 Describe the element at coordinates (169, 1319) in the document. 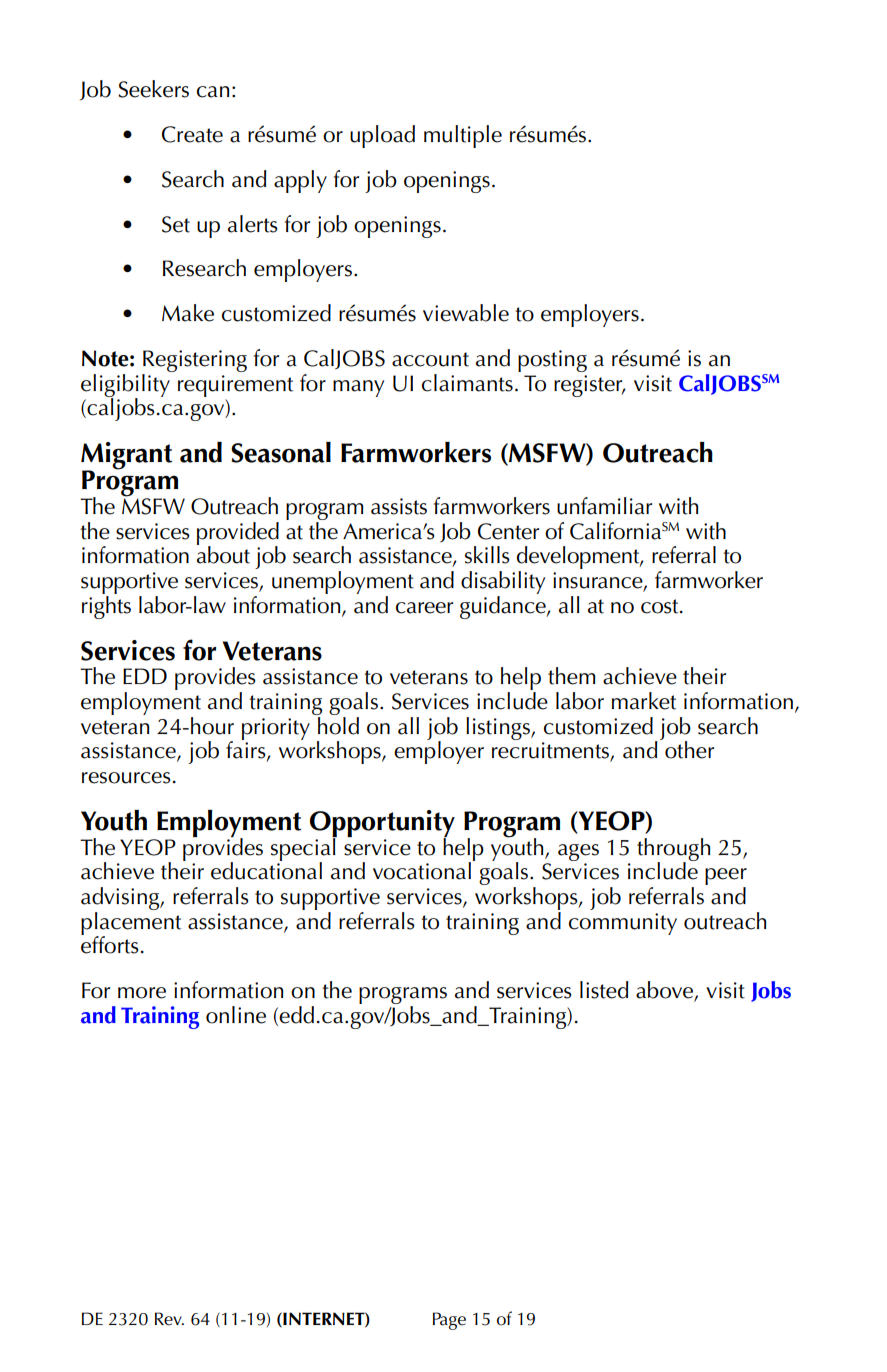

I see `Rev` at that location.
